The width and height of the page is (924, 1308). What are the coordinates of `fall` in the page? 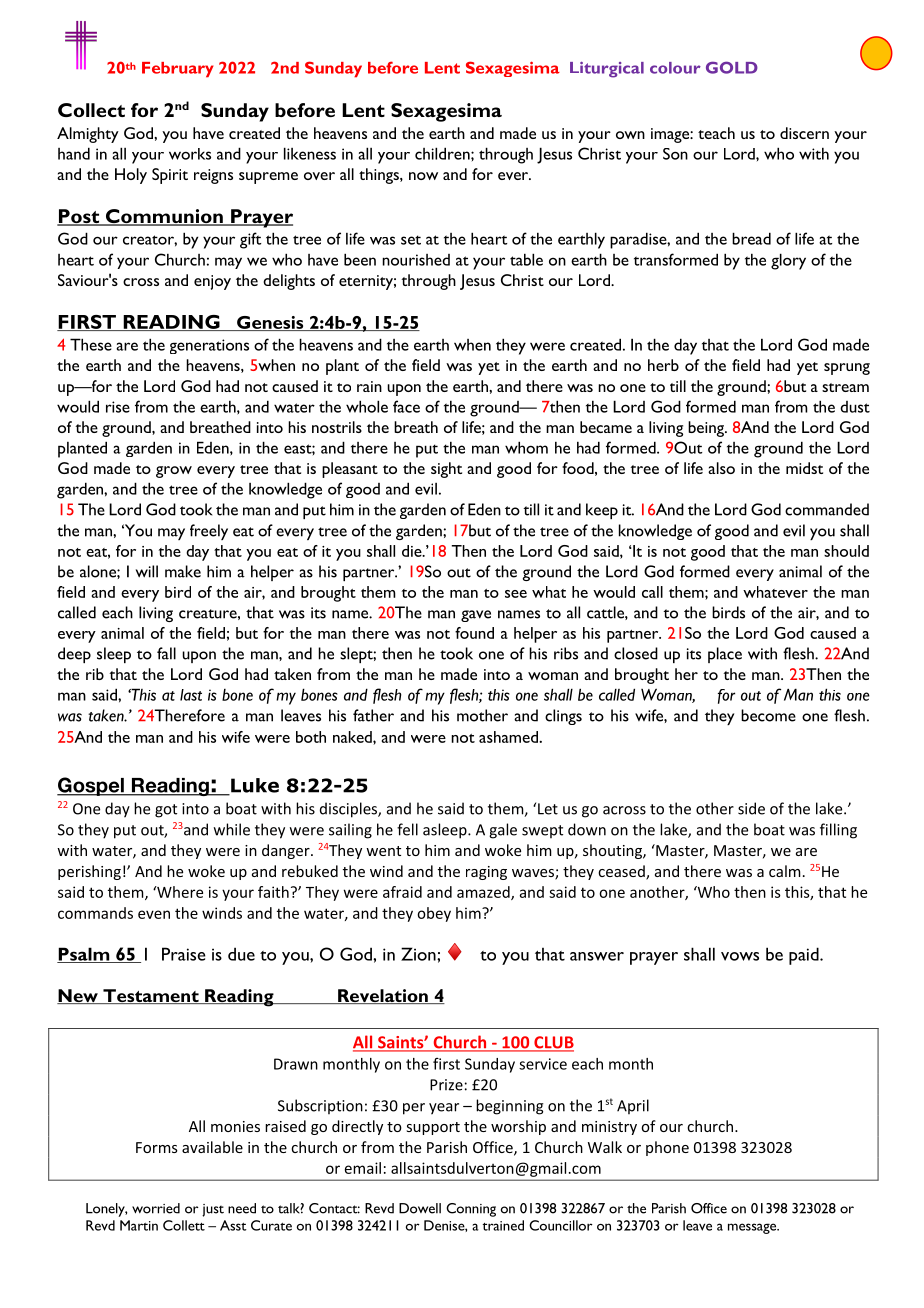 It's located at (166, 653).
